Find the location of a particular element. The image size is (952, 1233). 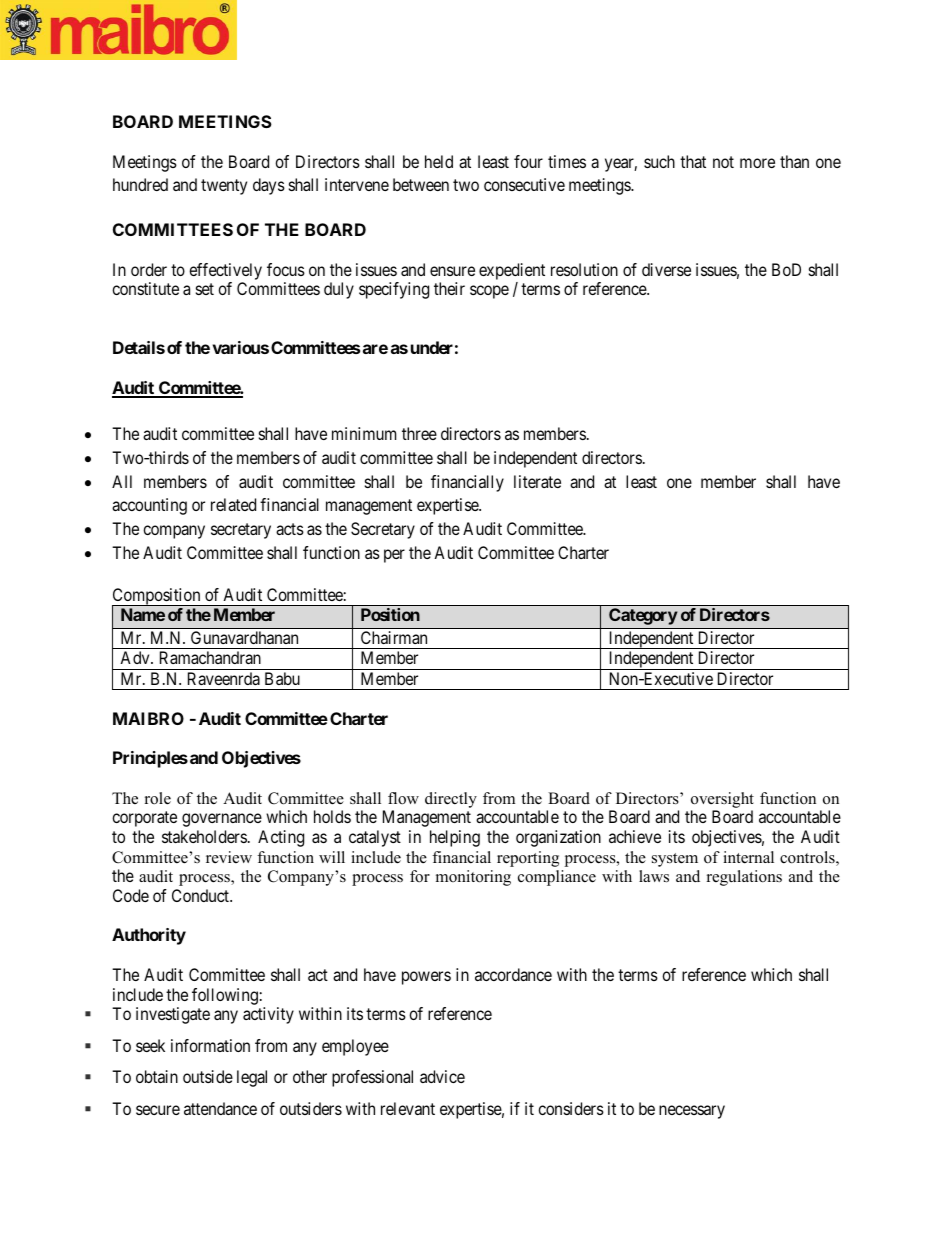

twenty is located at coordinates (224, 187).
